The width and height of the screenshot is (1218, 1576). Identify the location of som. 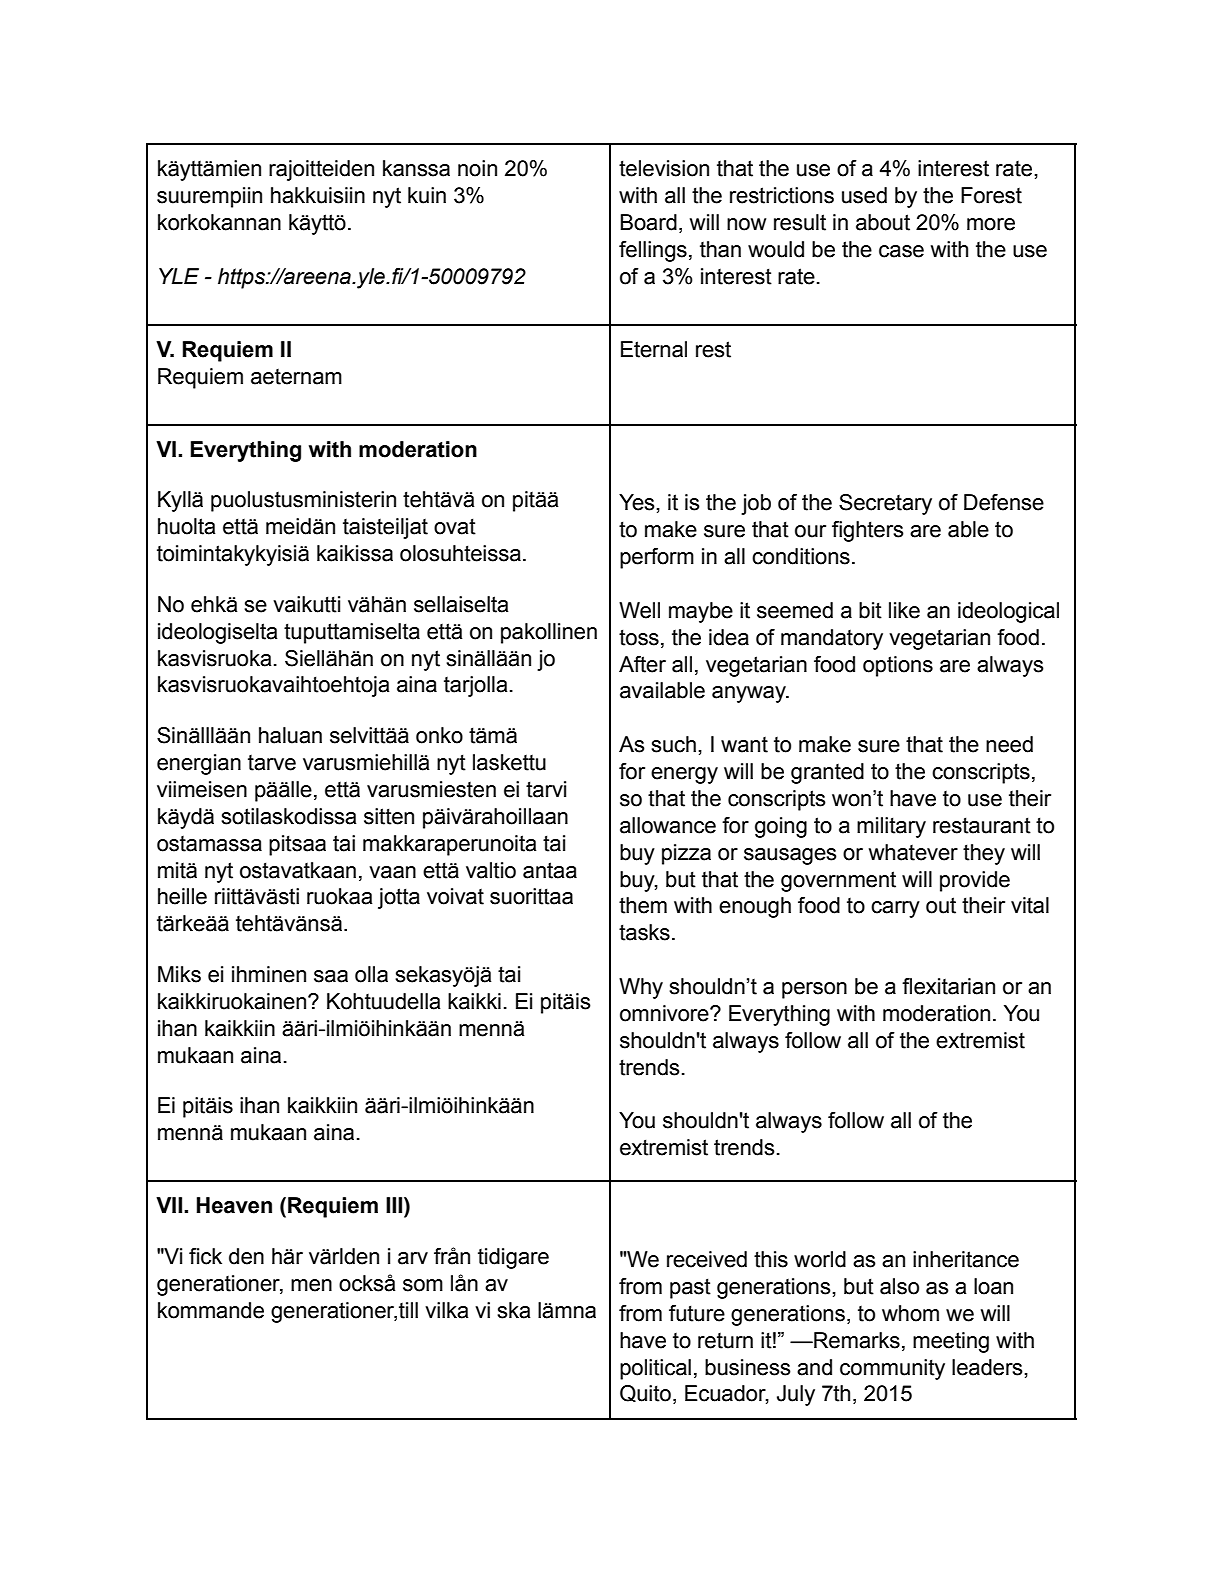
(423, 1285).
